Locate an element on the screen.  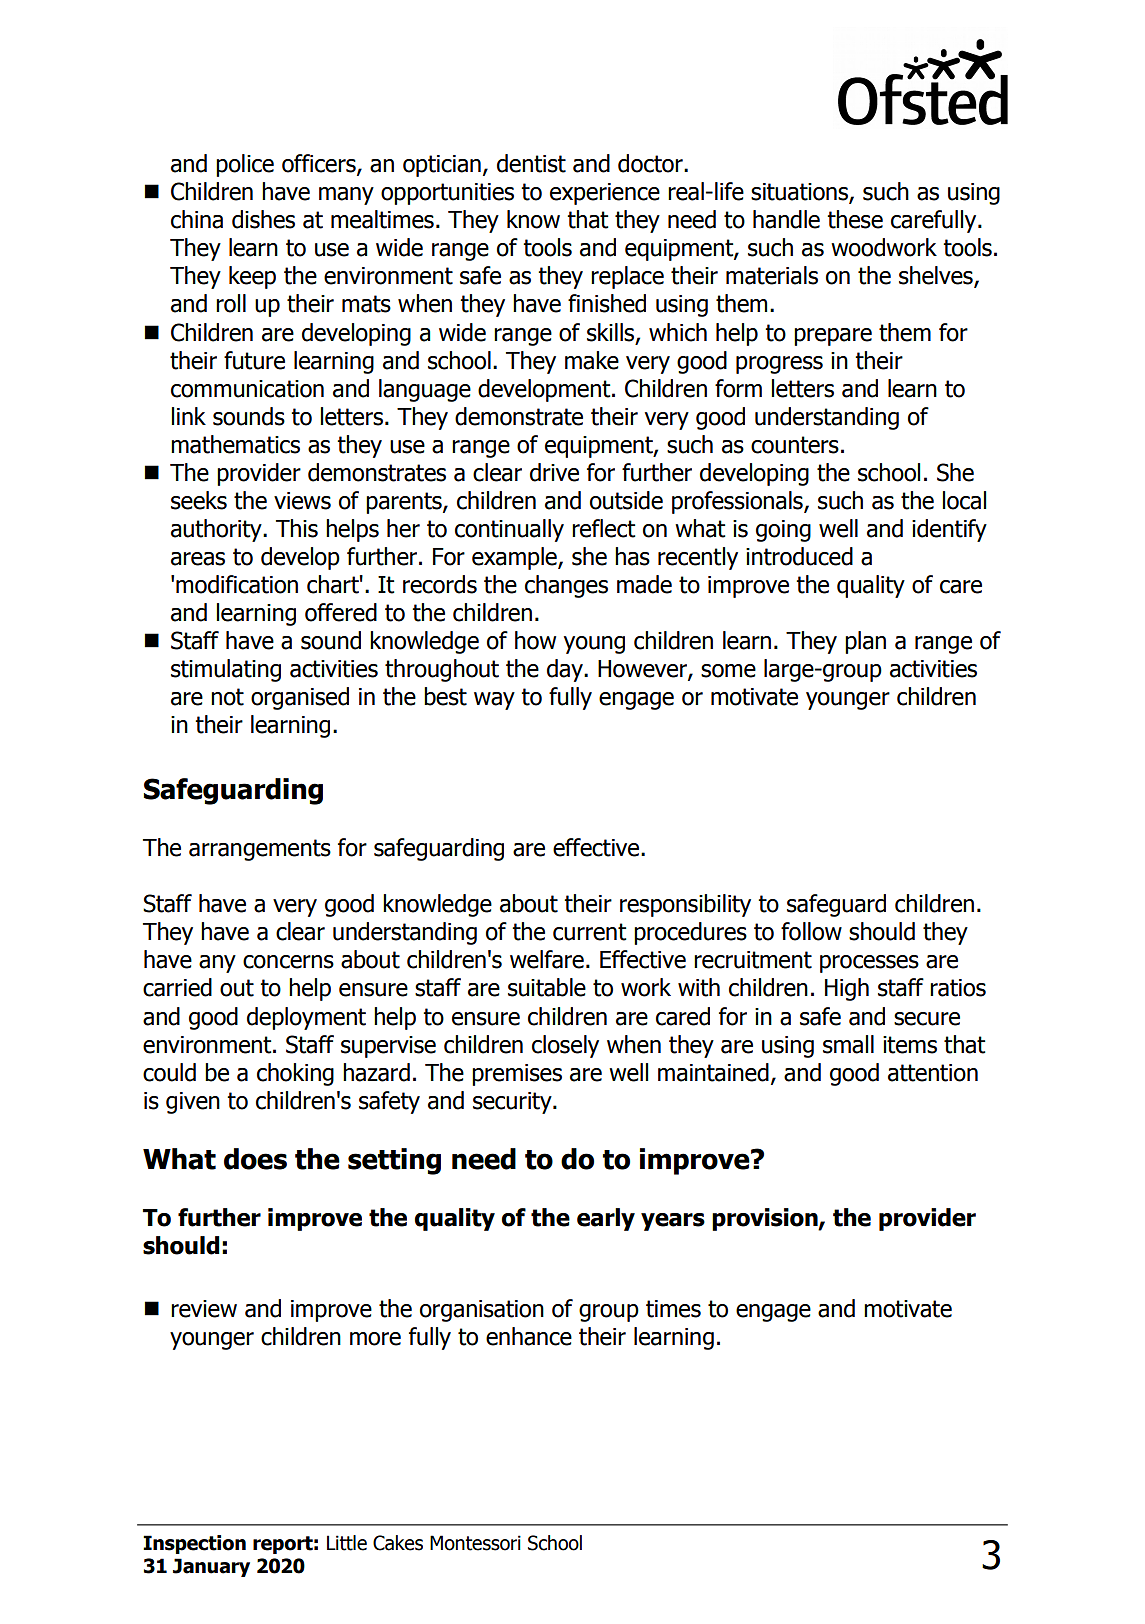
January is located at coordinates (211, 1567).
